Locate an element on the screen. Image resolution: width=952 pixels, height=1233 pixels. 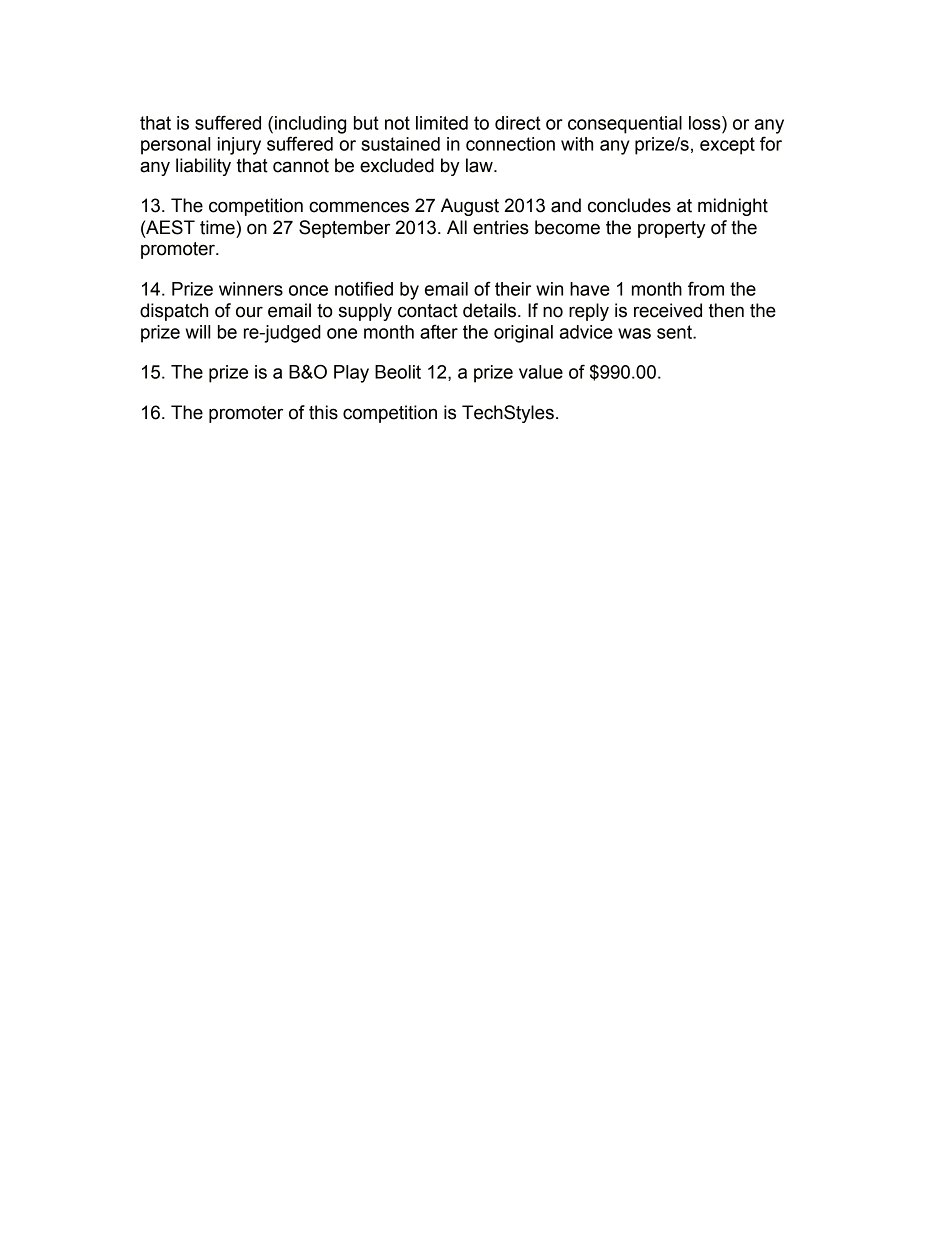
sent is located at coordinates (675, 332).
